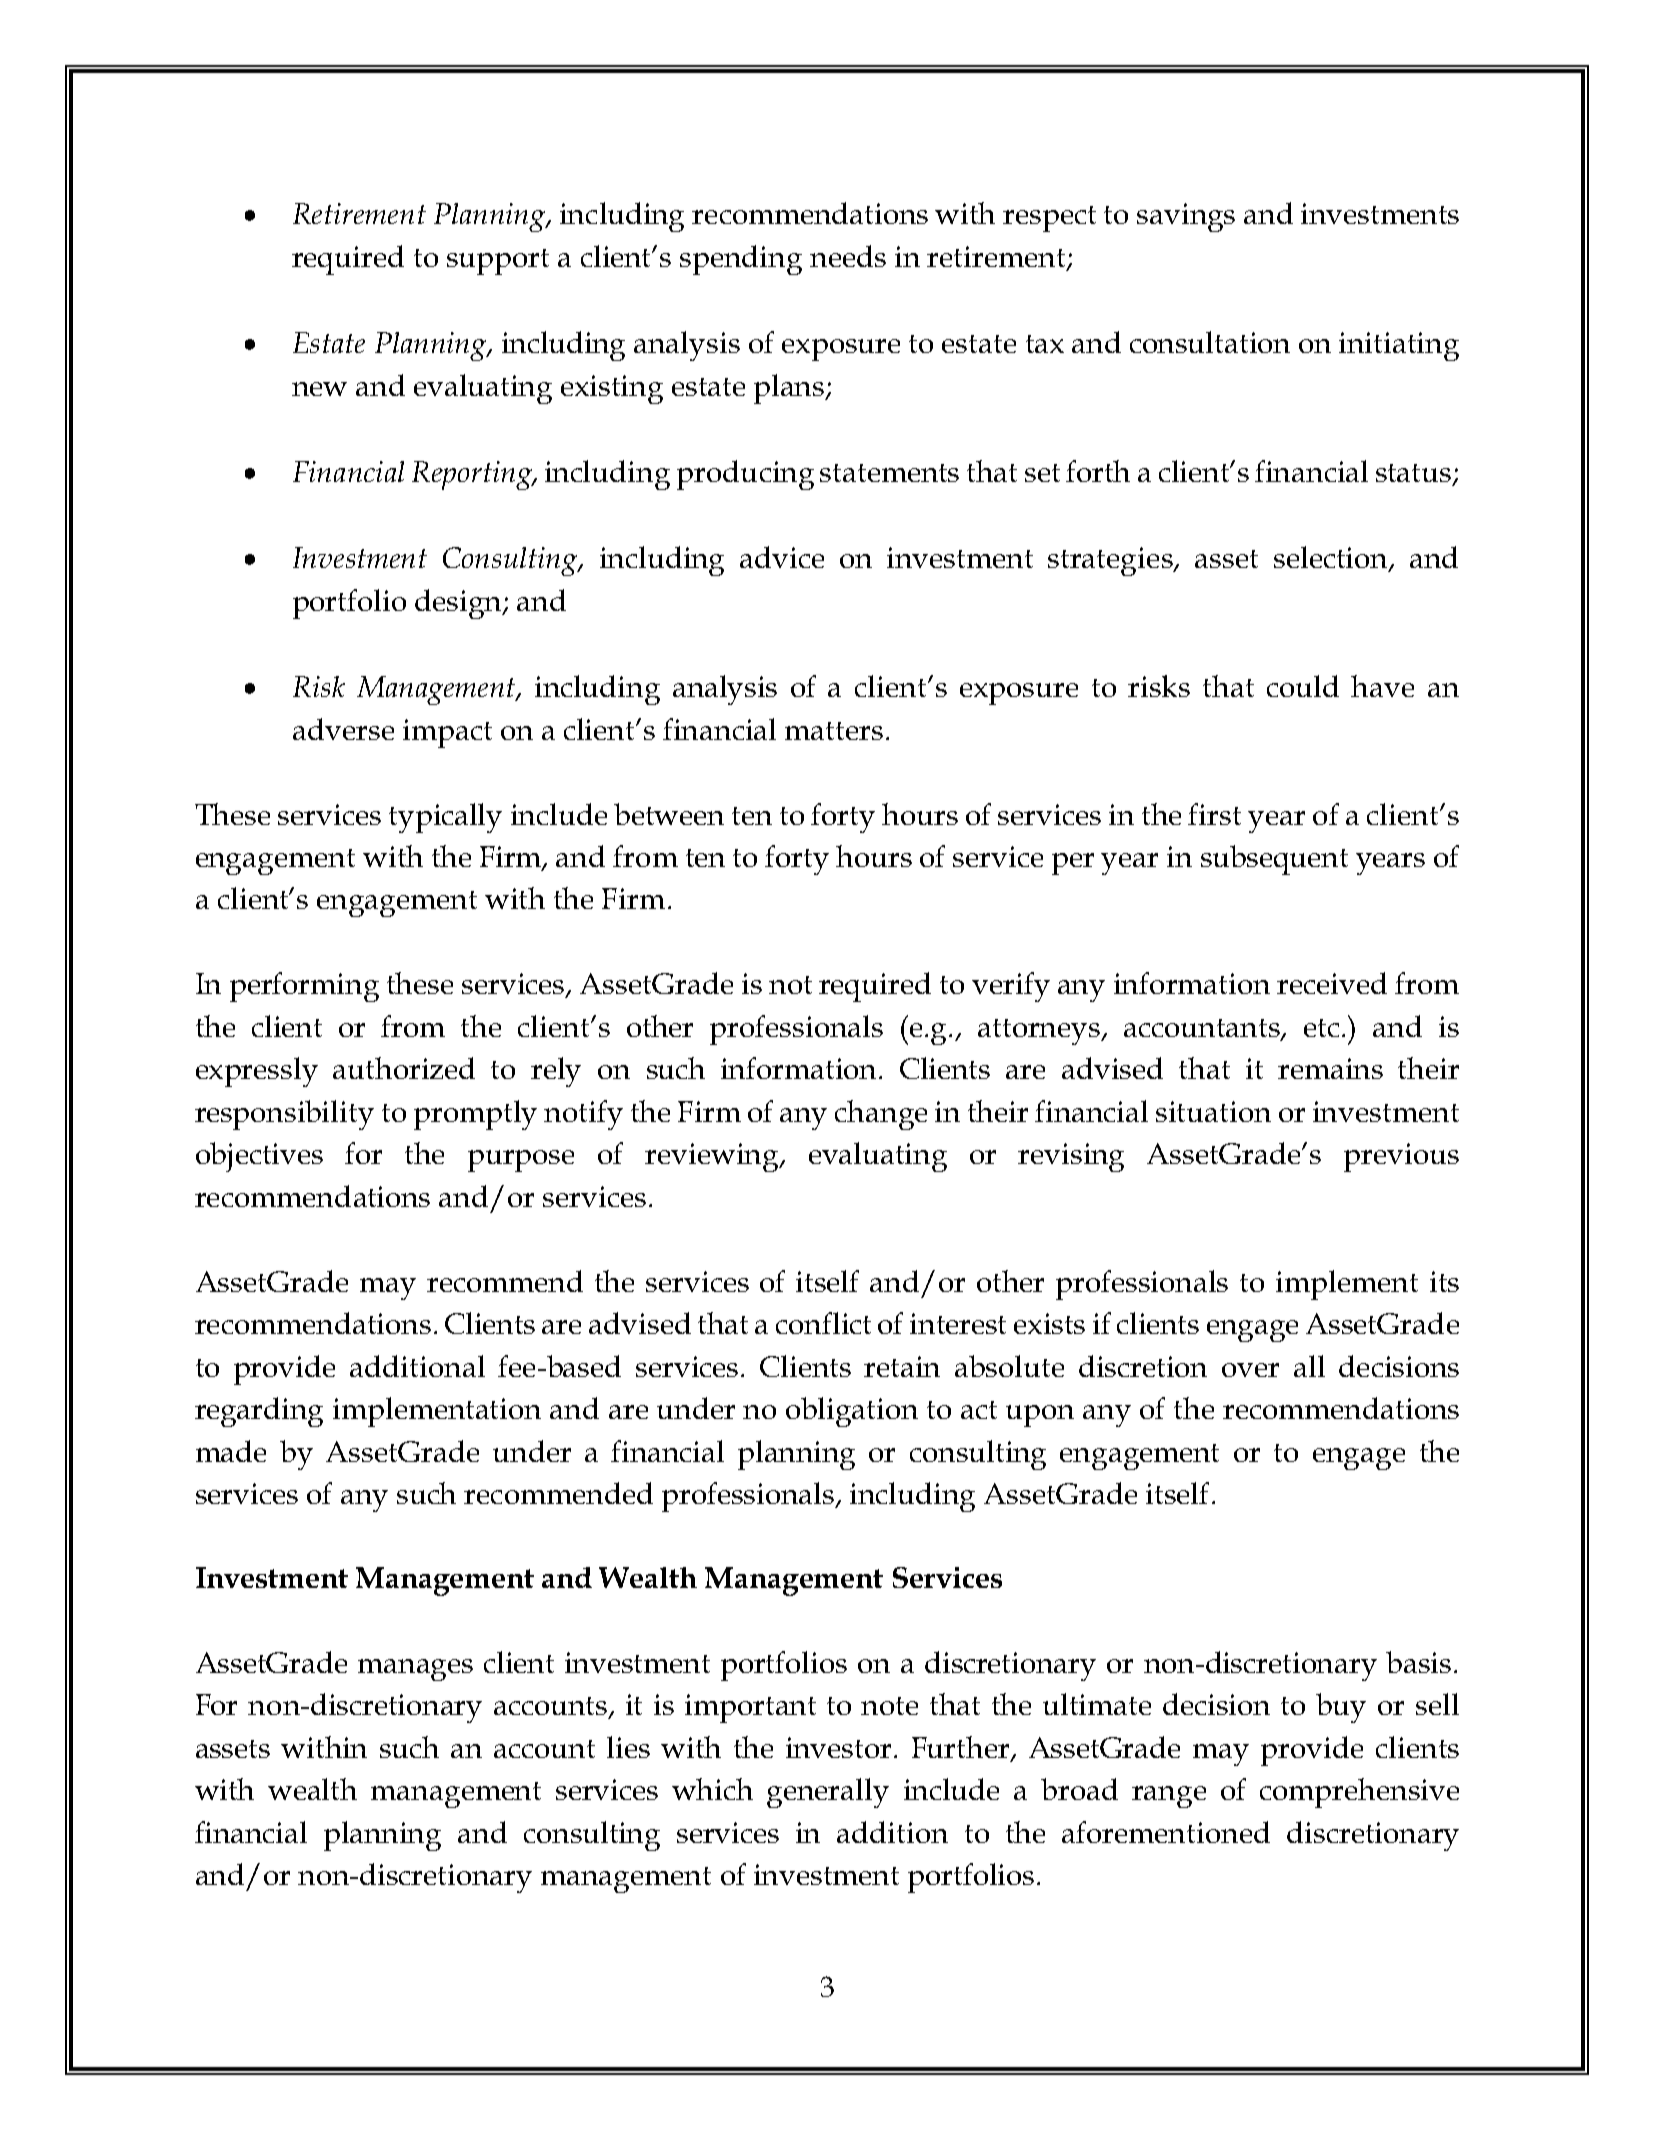 This screenshot has height=2140, width=1654. I want to click on savings, so click(1186, 217).
